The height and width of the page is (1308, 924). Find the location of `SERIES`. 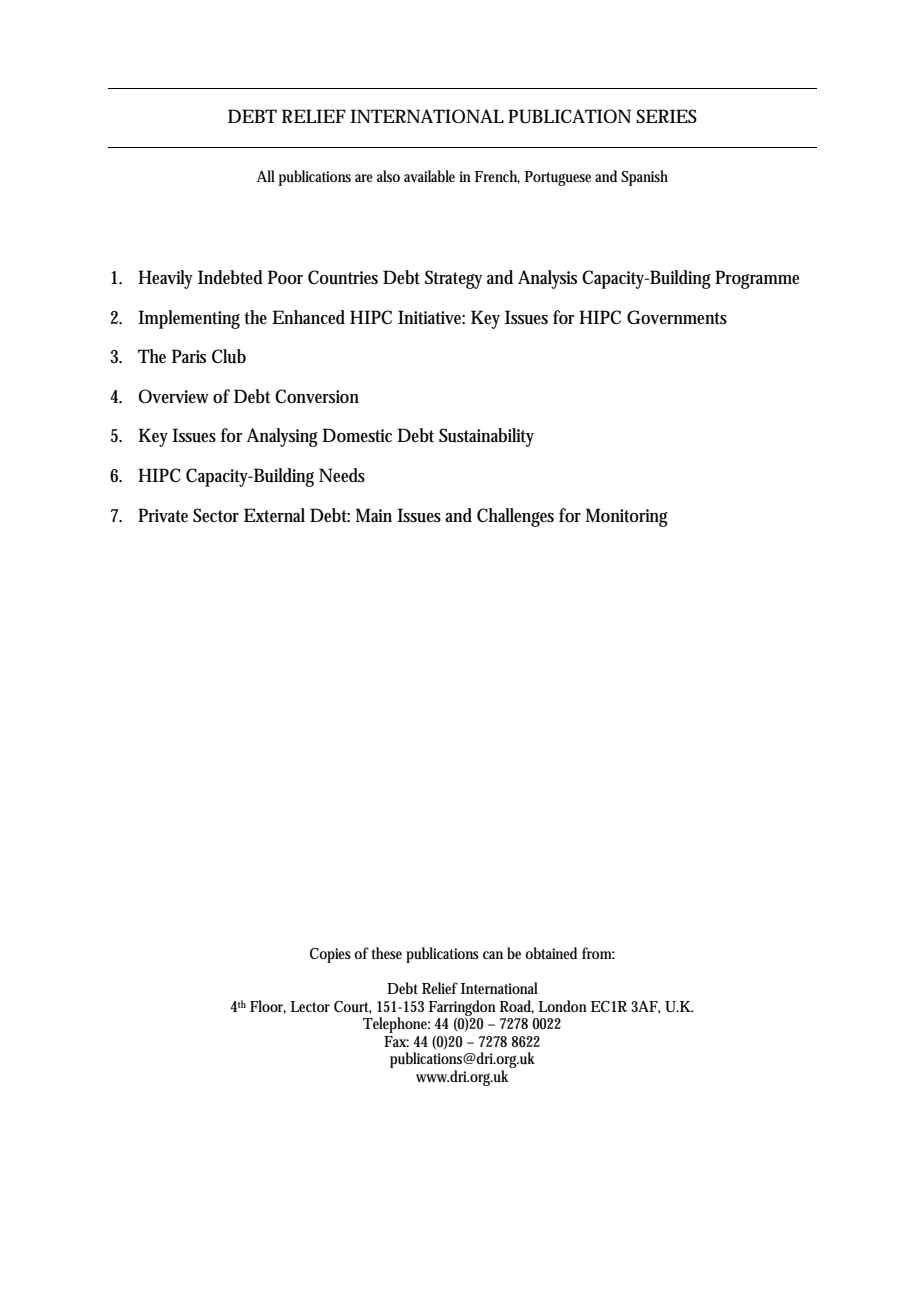

SERIES is located at coordinates (666, 116).
